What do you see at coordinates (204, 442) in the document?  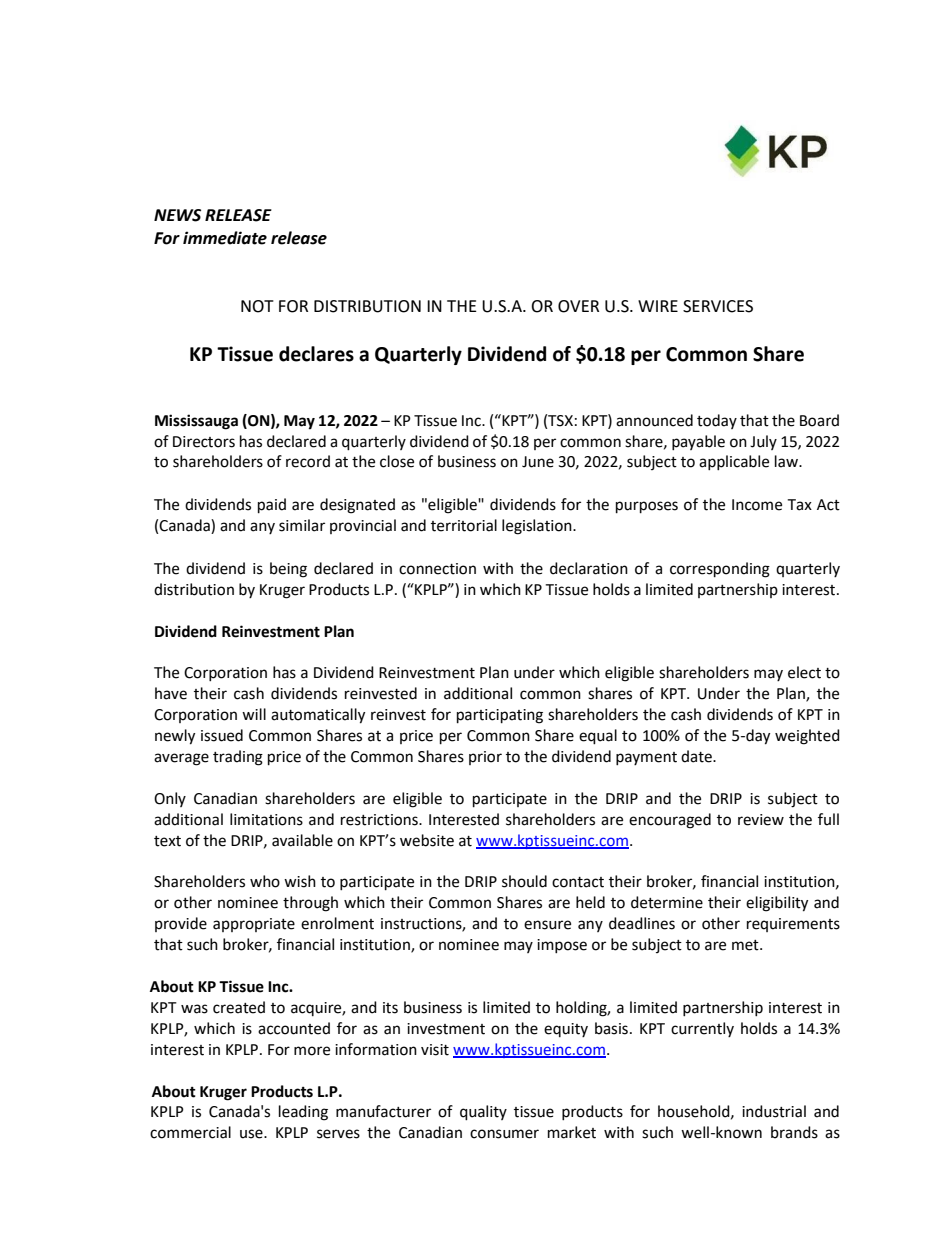 I see `Directors` at bounding box center [204, 442].
